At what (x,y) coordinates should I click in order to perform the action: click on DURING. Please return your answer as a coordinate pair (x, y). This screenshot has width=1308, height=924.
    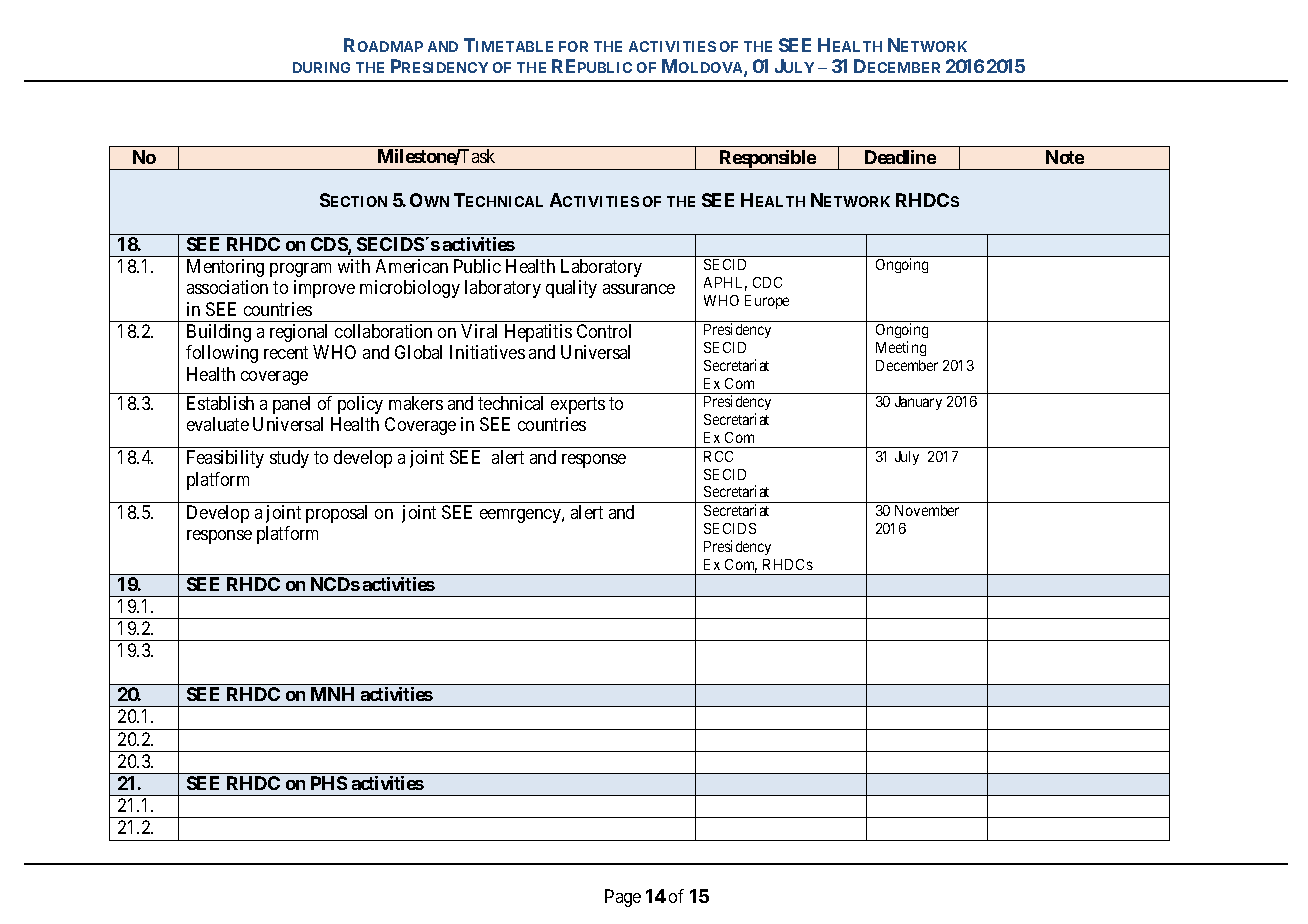
    Looking at the image, I should click on (321, 67).
